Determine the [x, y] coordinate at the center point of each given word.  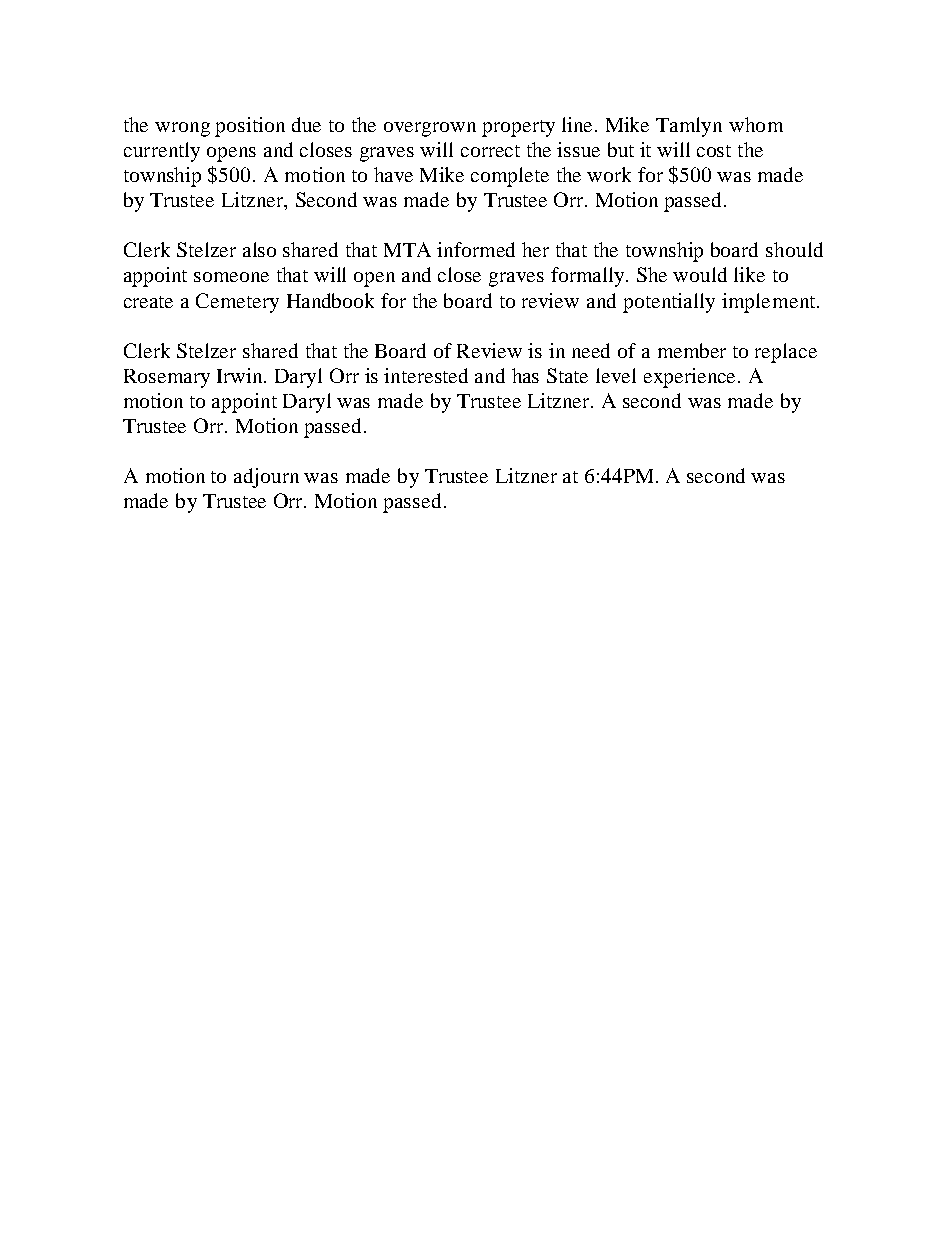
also [259, 249]
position [250, 127]
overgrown [430, 129]
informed [476, 249]
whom [756, 124]
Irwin [241, 375]
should [794, 249]
